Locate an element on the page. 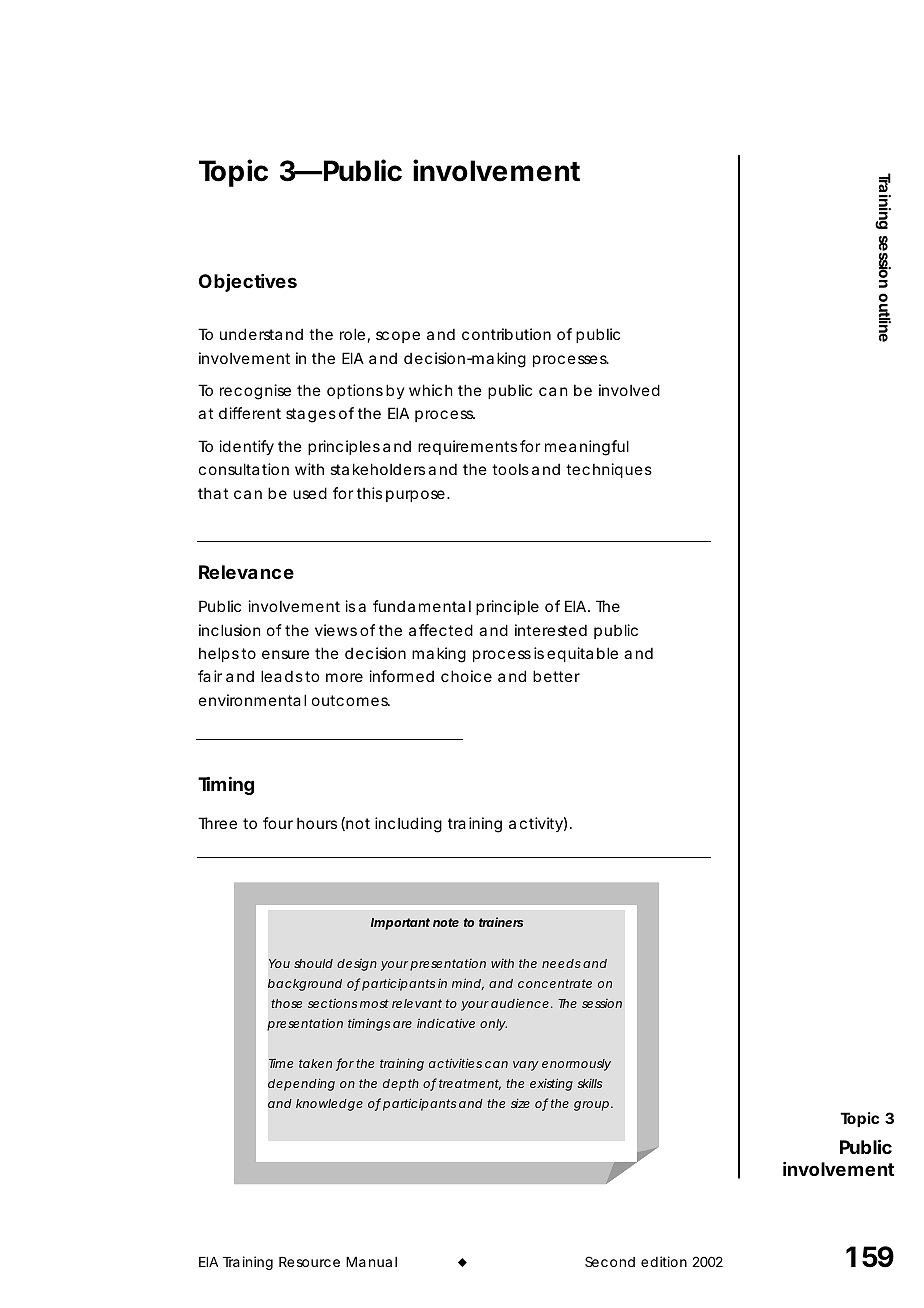 The image size is (924, 1308). Resource is located at coordinates (309, 1262).
